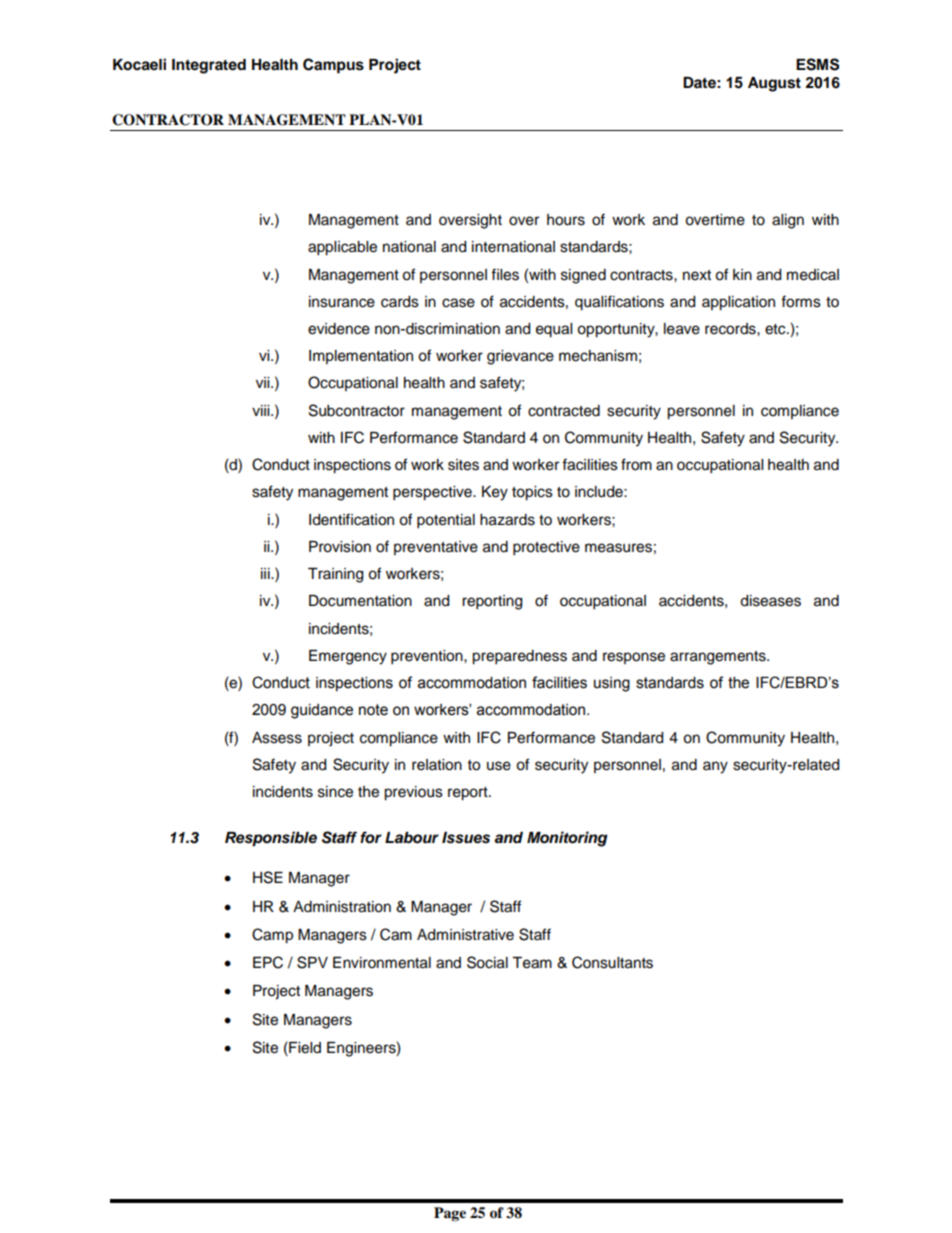 The height and width of the screenshot is (1233, 952). Describe the element at coordinates (348, 657) in the screenshot. I see `Emergency` at that location.
